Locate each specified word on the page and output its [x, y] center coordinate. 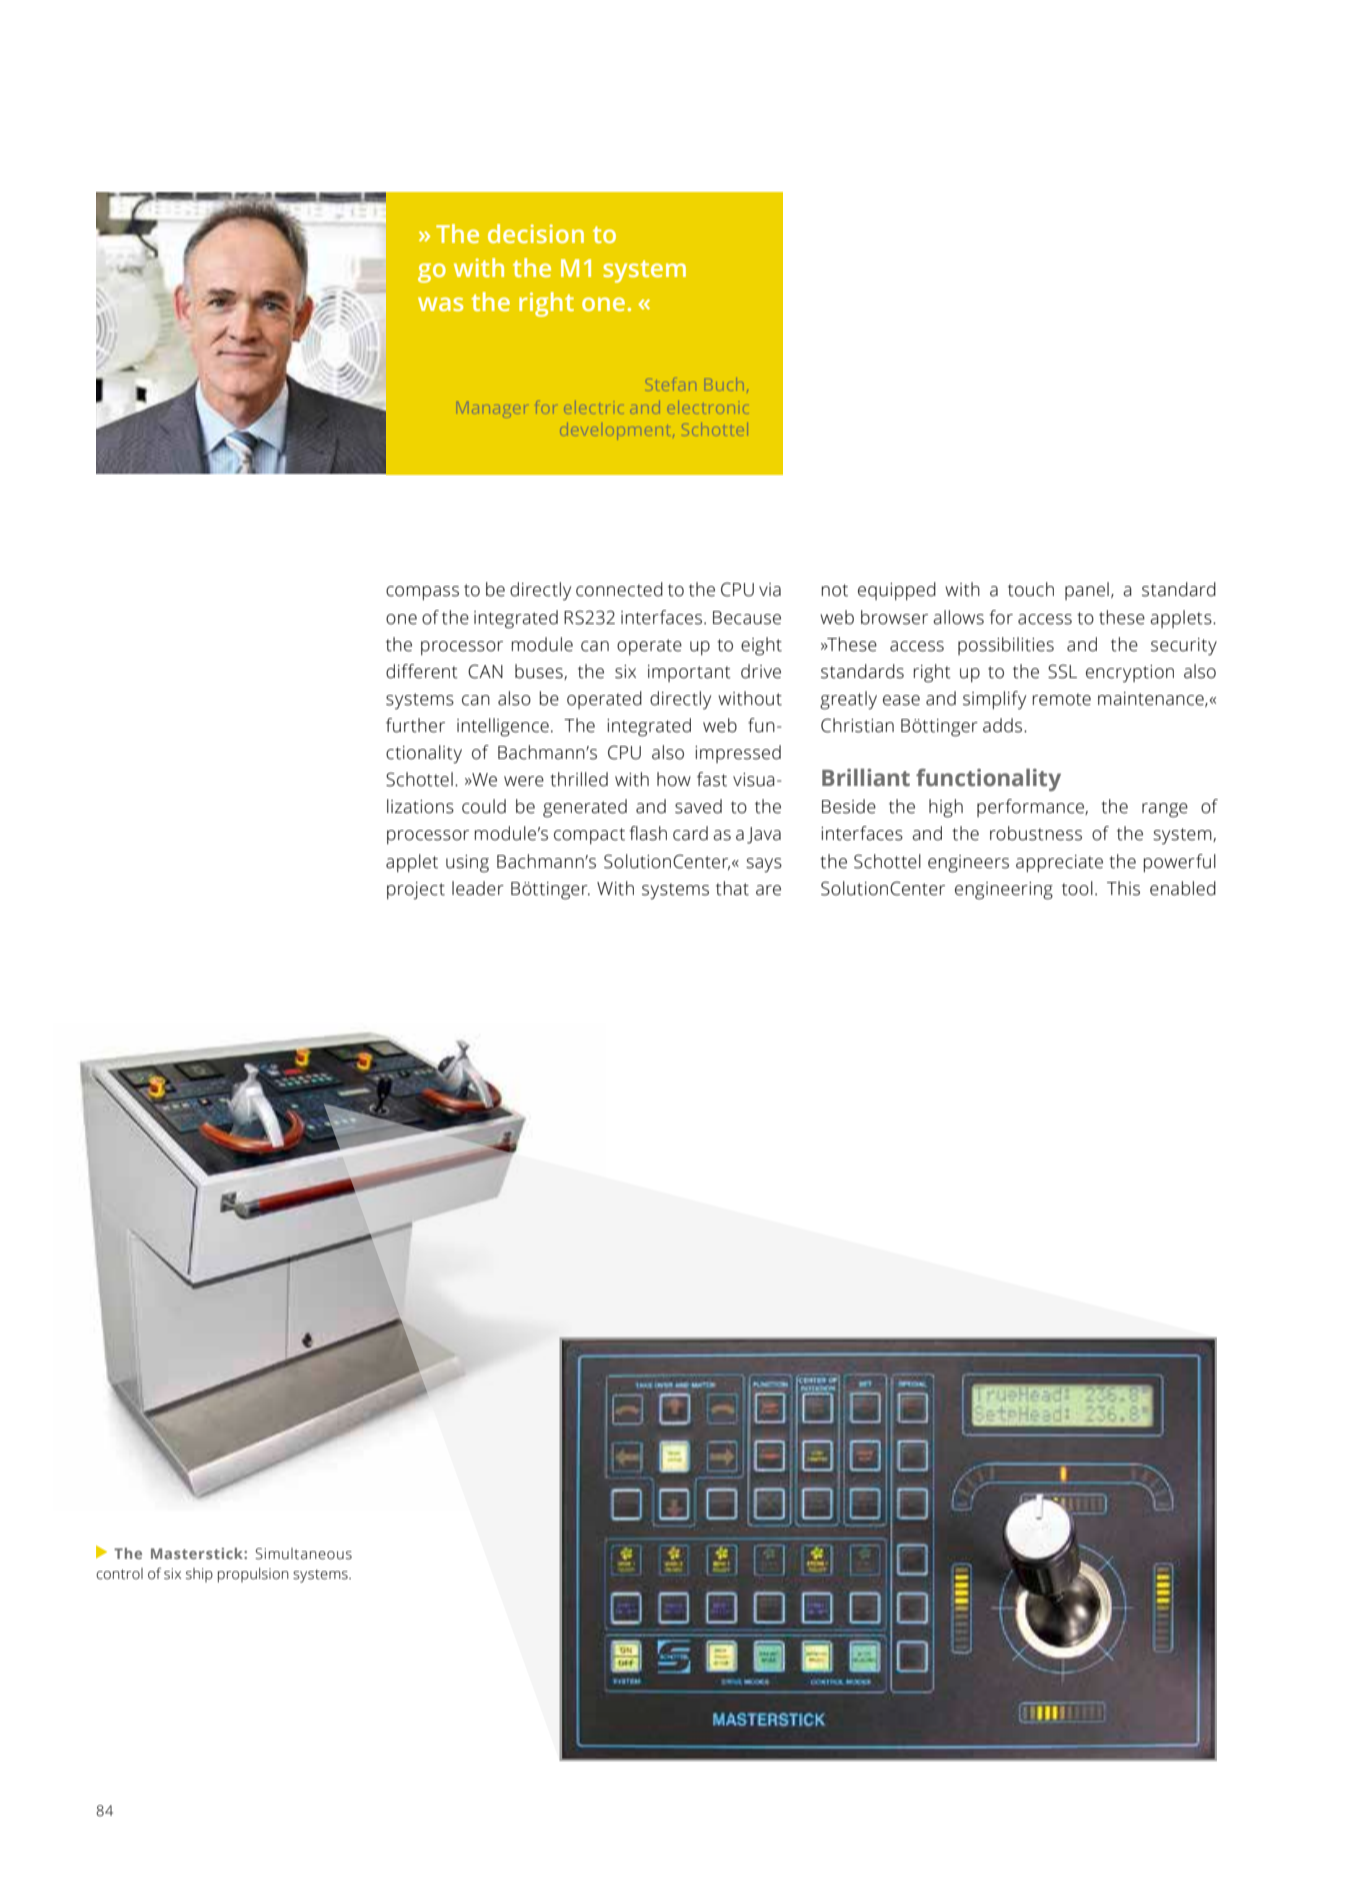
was [440, 304]
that [732, 888]
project [416, 891]
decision [536, 233]
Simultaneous [303, 1554]
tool [1077, 888]
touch [1031, 589]
